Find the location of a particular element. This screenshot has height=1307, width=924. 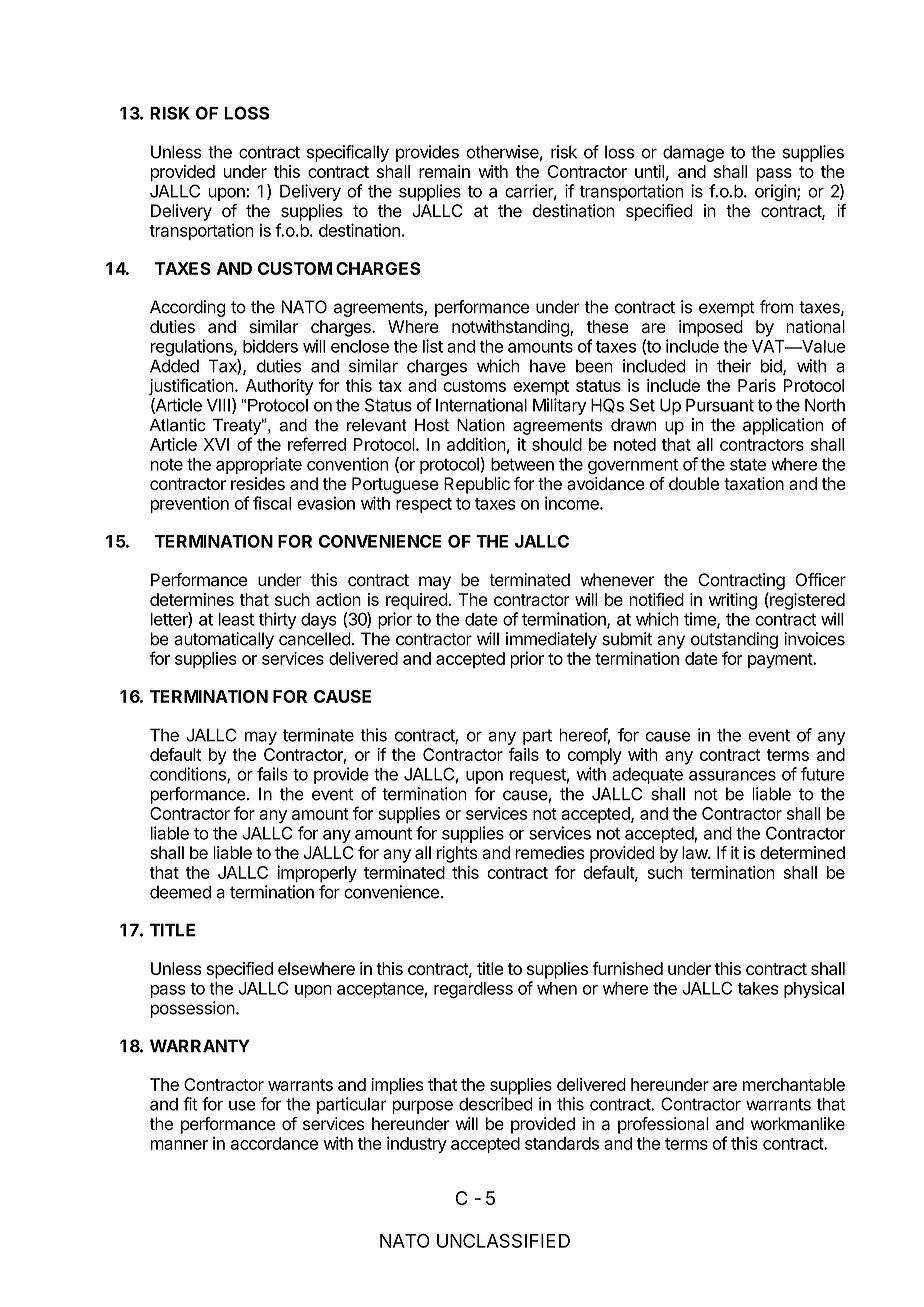

fiscal is located at coordinates (272, 503).
